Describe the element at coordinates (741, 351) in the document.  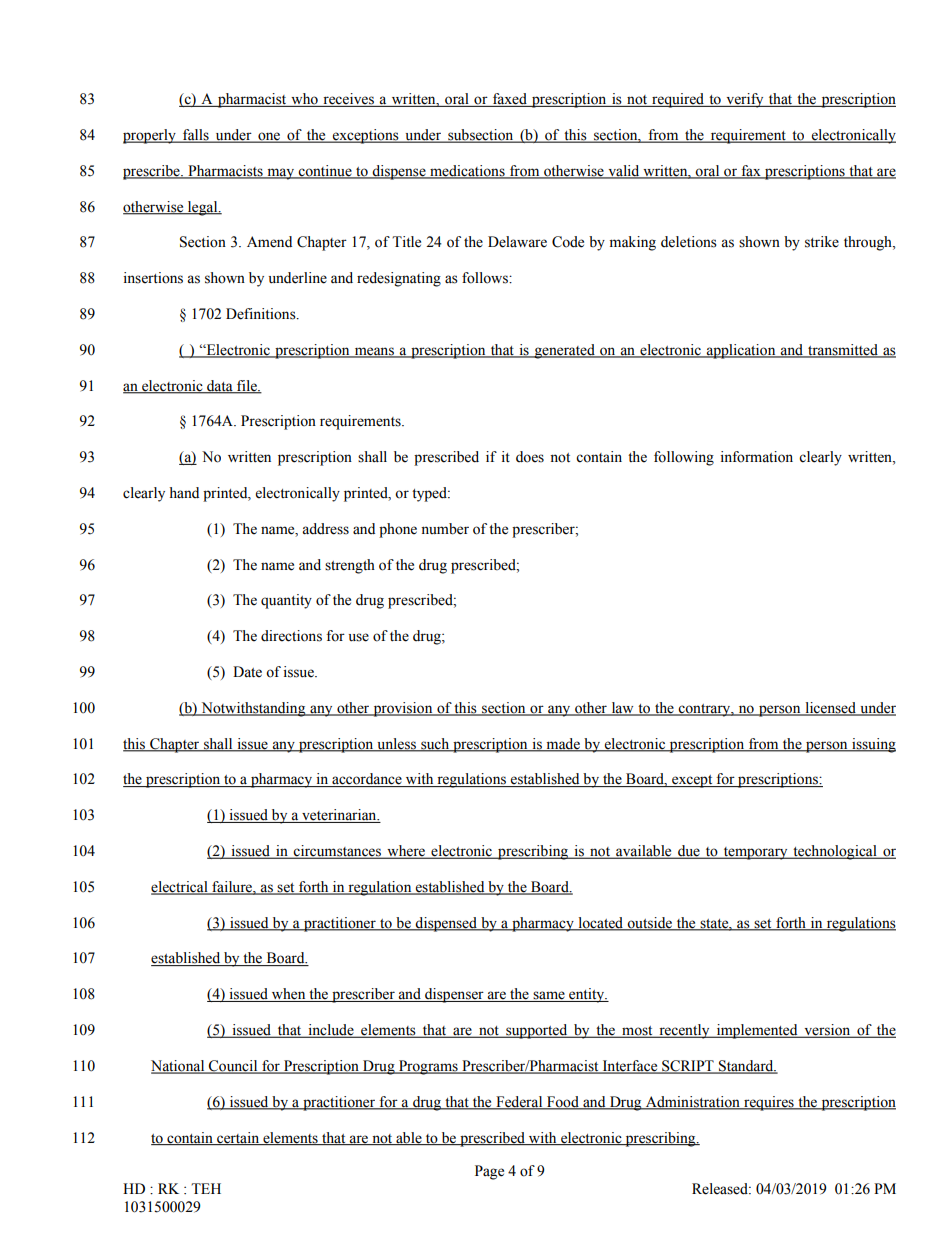
I see `application` at that location.
